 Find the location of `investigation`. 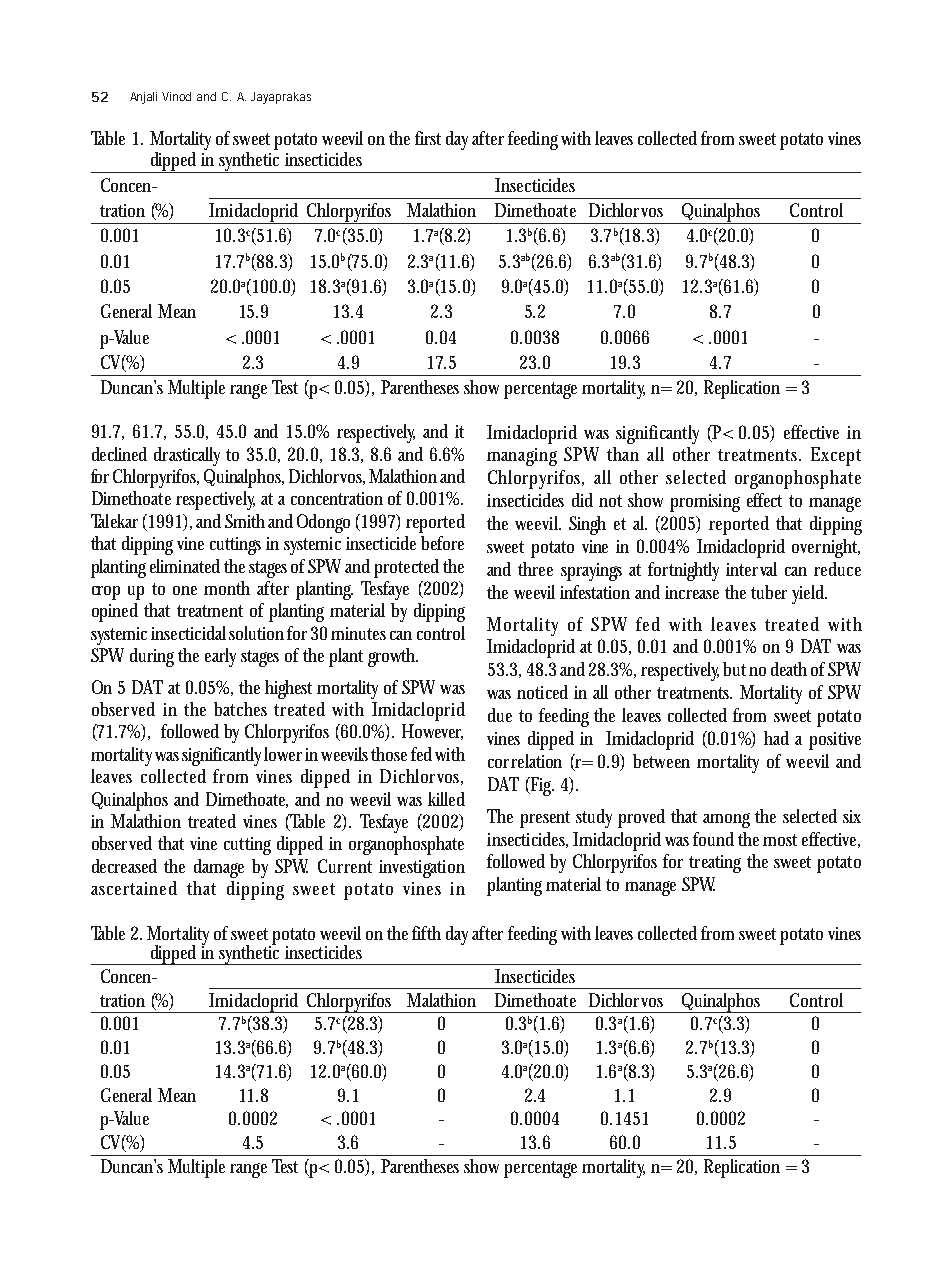

investigation is located at coordinates (422, 869).
